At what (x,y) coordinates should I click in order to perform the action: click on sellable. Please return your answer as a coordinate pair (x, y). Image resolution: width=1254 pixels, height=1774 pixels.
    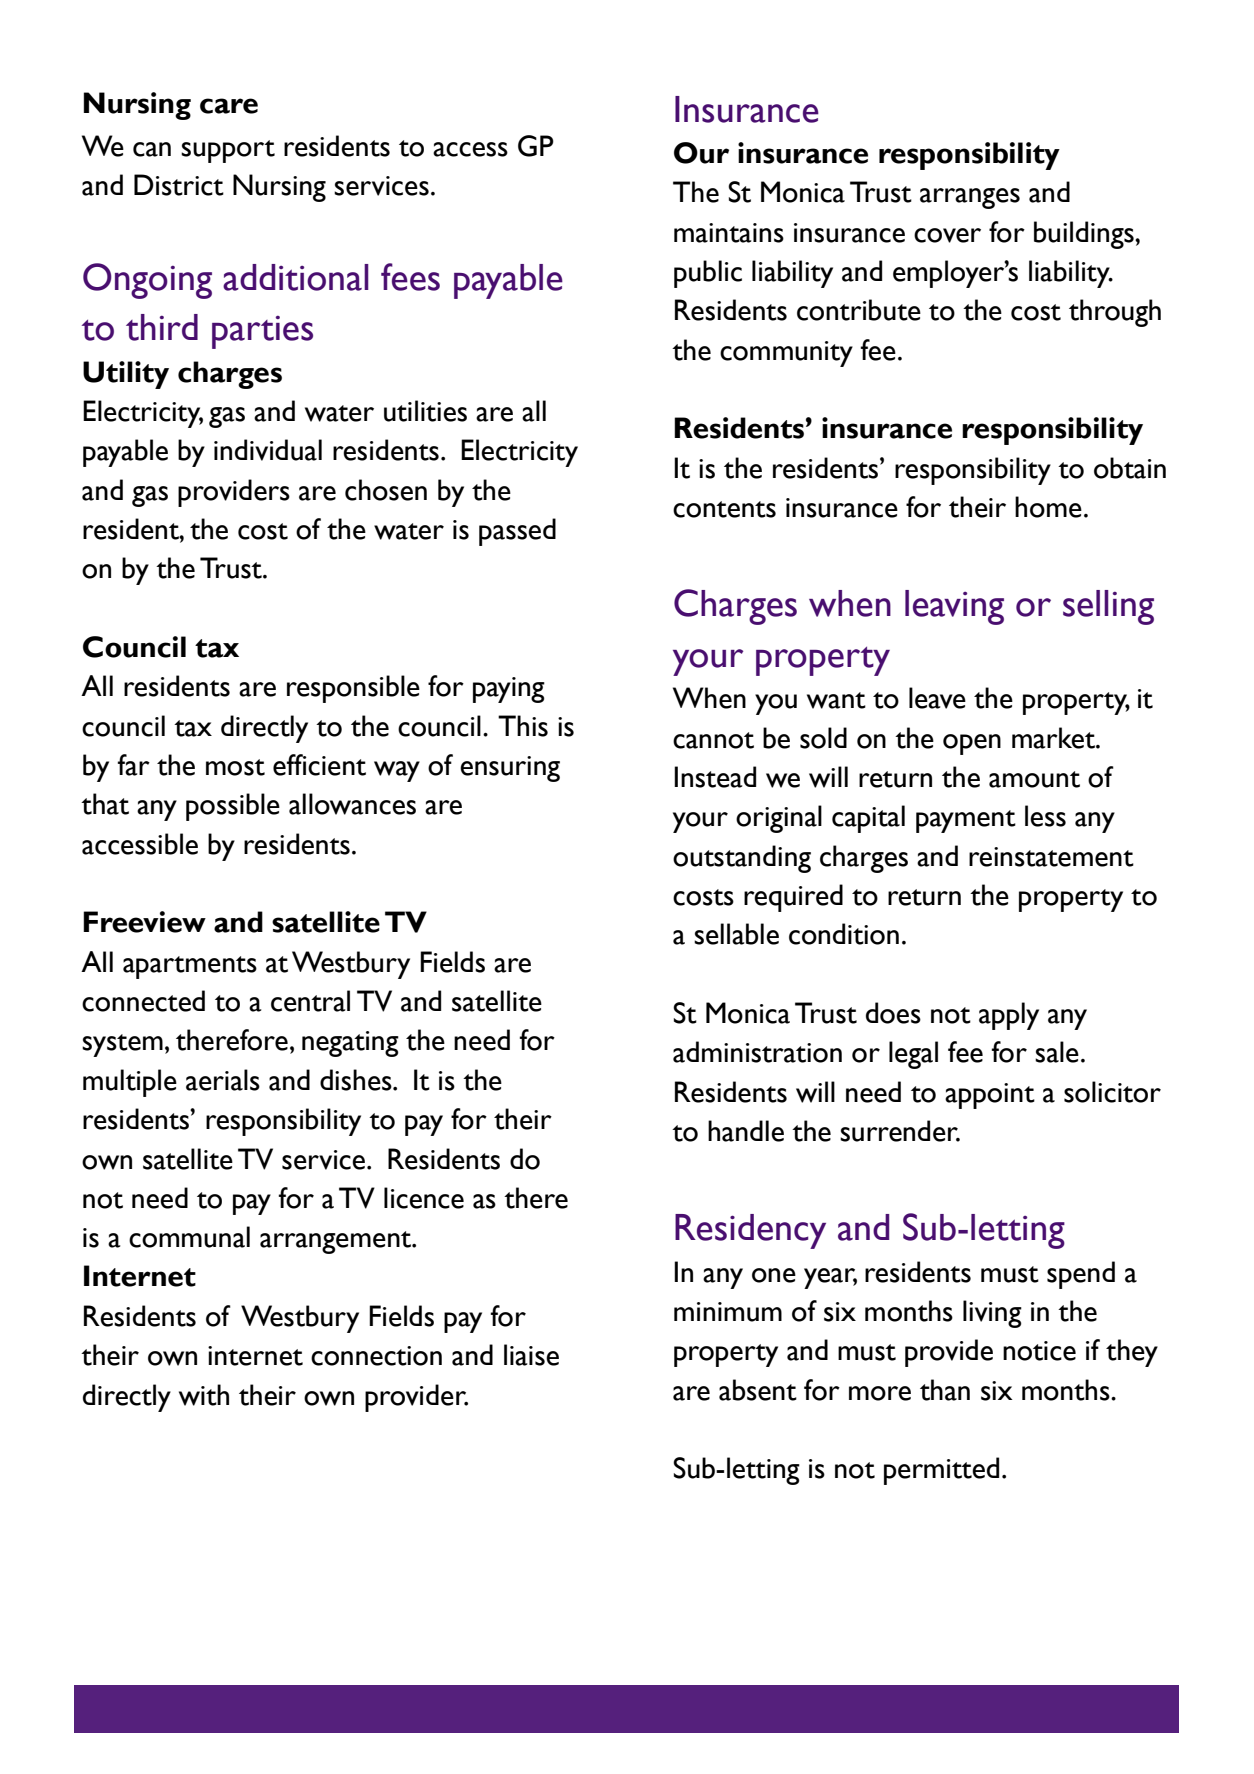
    Looking at the image, I should click on (736, 934).
